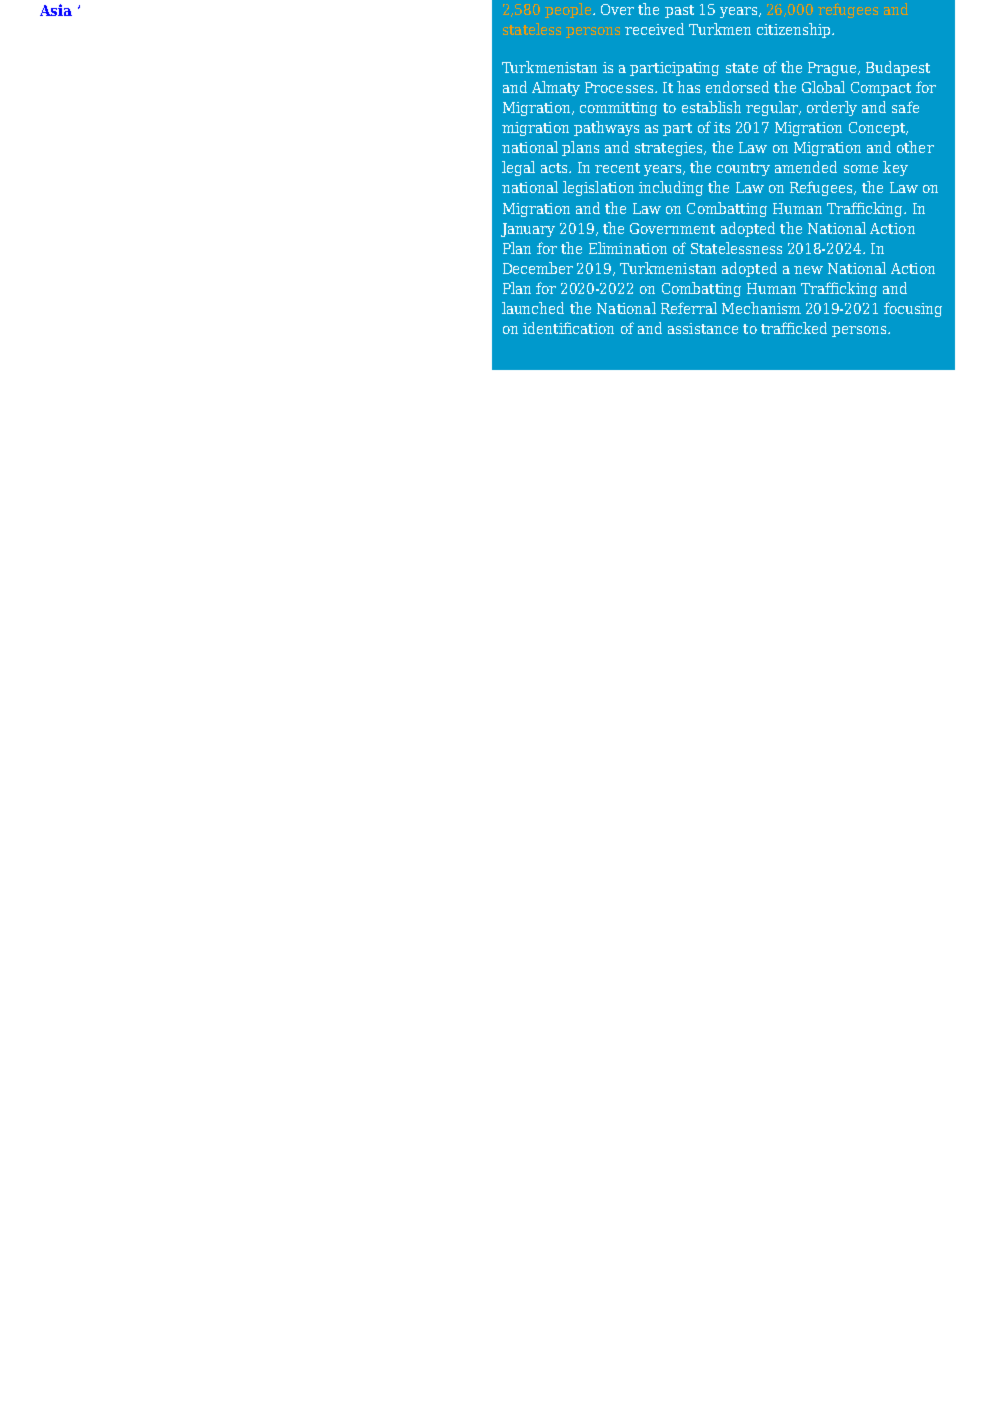 This image has width=1004, height=1420. What do you see at coordinates (568, 328) in the image?
I see `identification` at bounding box center [568, 328].
